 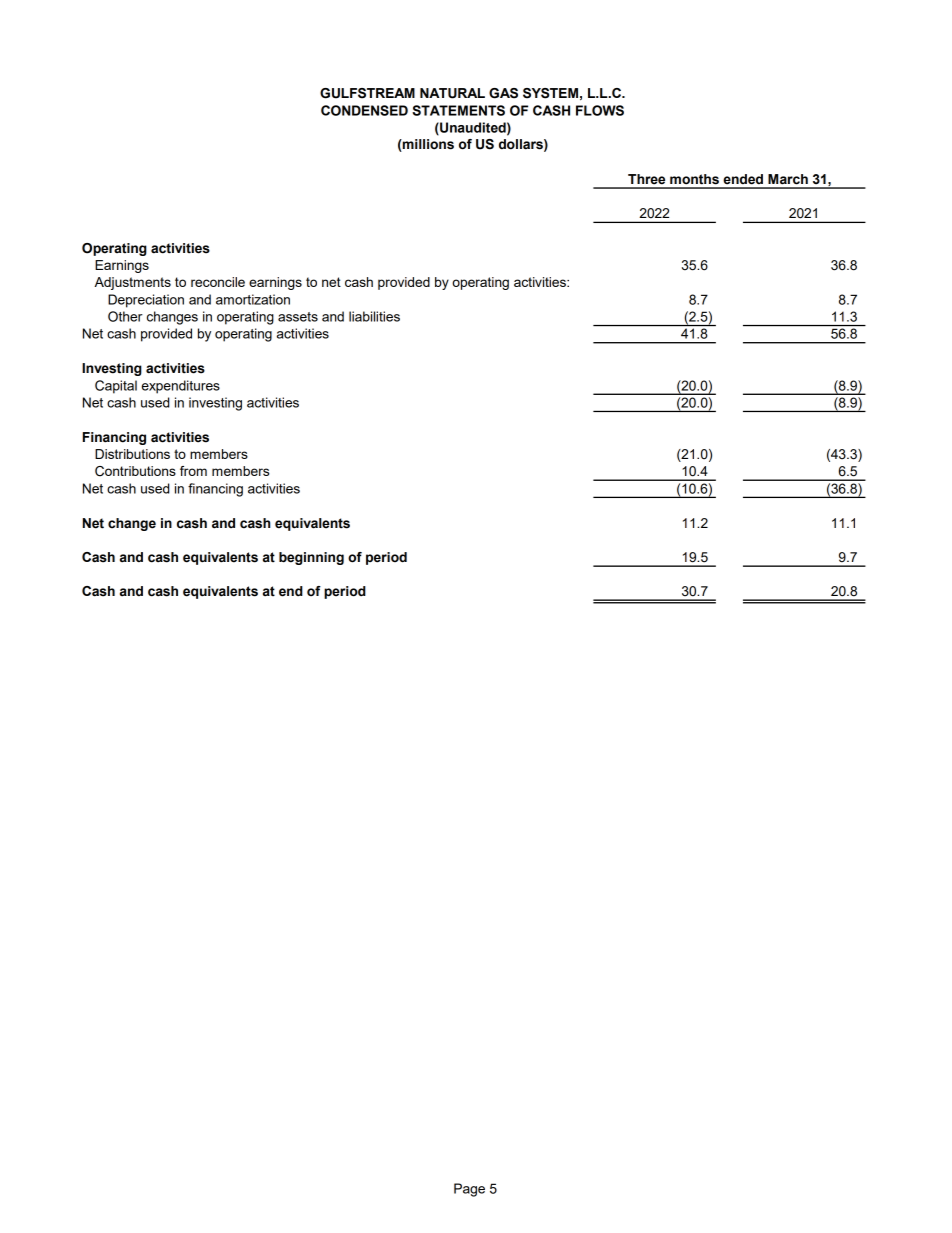 I want to click on liabilities, so click(x=374, y=316).
